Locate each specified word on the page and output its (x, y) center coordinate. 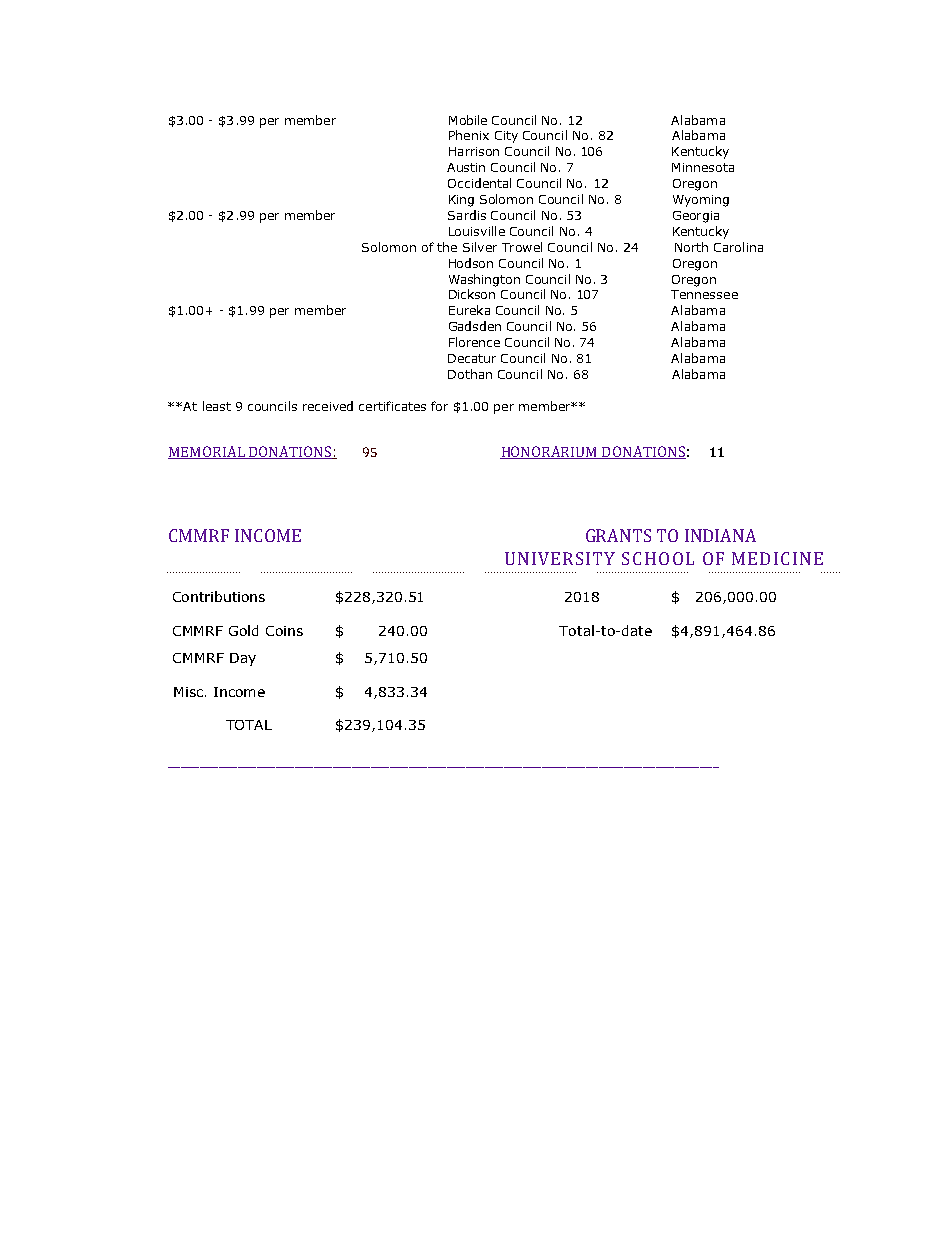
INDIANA (720, 535)
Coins (284, 631)
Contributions (219, 596)
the (447, 247)
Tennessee (704, 294)
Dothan (470, 374)
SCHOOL (658, 558)
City (506, 137)
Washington (484, 280)
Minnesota (703, 167)
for (439, 406)
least (217, 406)
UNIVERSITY (560, 558)
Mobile (468, 120)
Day (243, 659)
